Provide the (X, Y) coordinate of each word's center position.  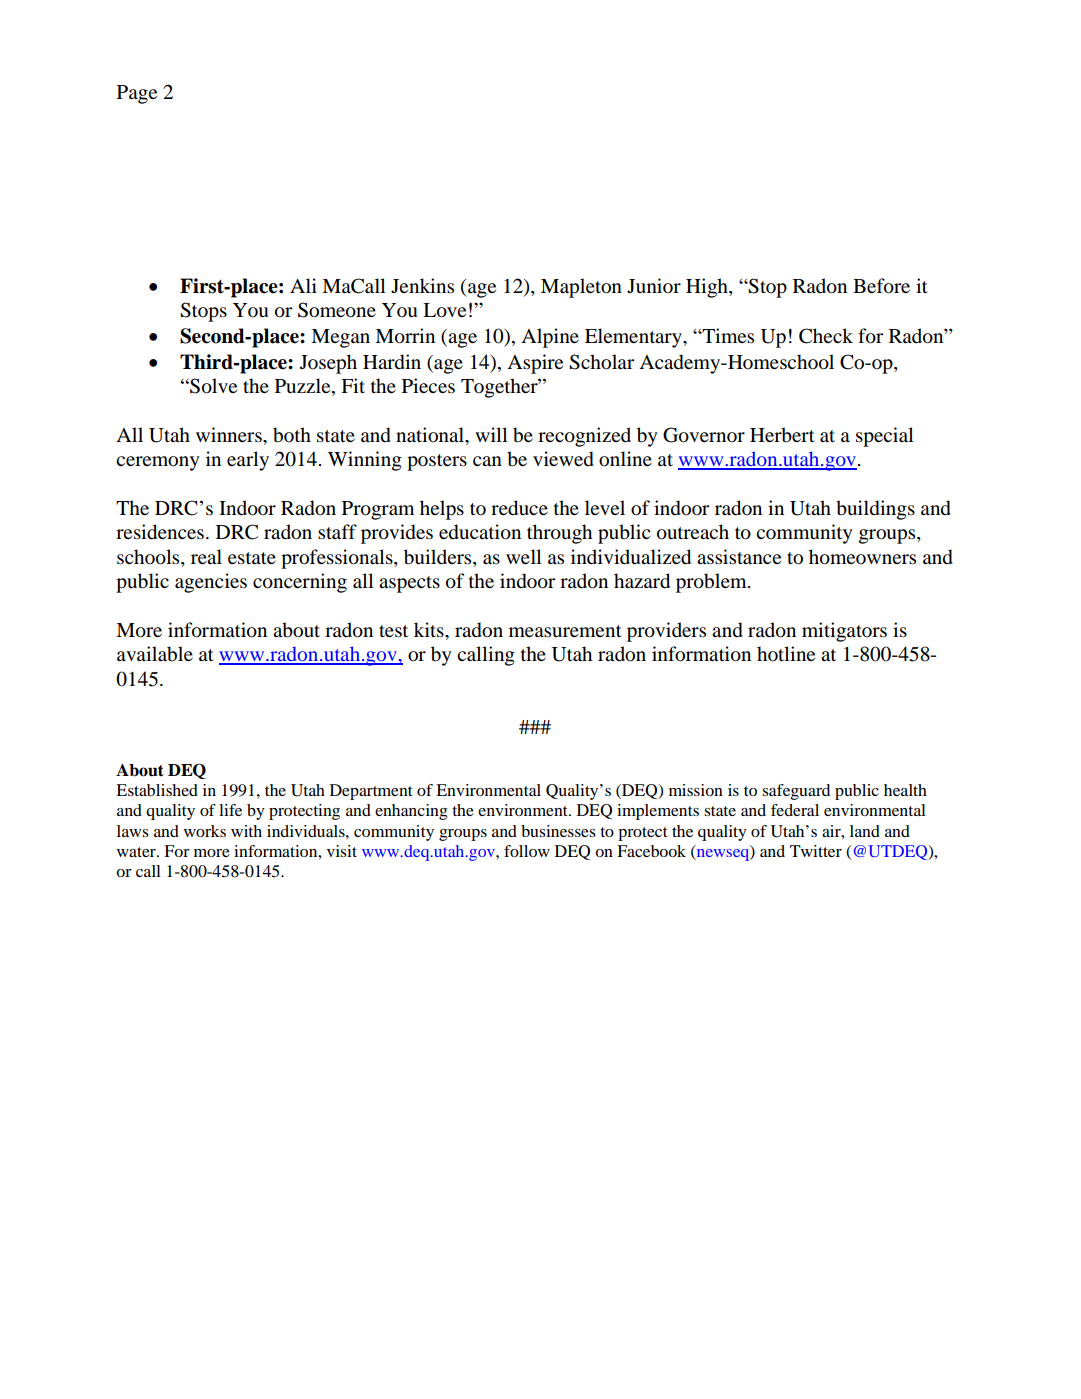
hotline (786, 654)
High (708, 288)
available (155, 654)
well (524, 556)
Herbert (782, 435)
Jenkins (422, 285)
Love (444, 310)
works (205, 831)
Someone (337, 310)
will (491, 434)
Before (881, 286)
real (206, 557)
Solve (212, 386)
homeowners (862, 557)
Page (137, 94)
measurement (565, 631)
